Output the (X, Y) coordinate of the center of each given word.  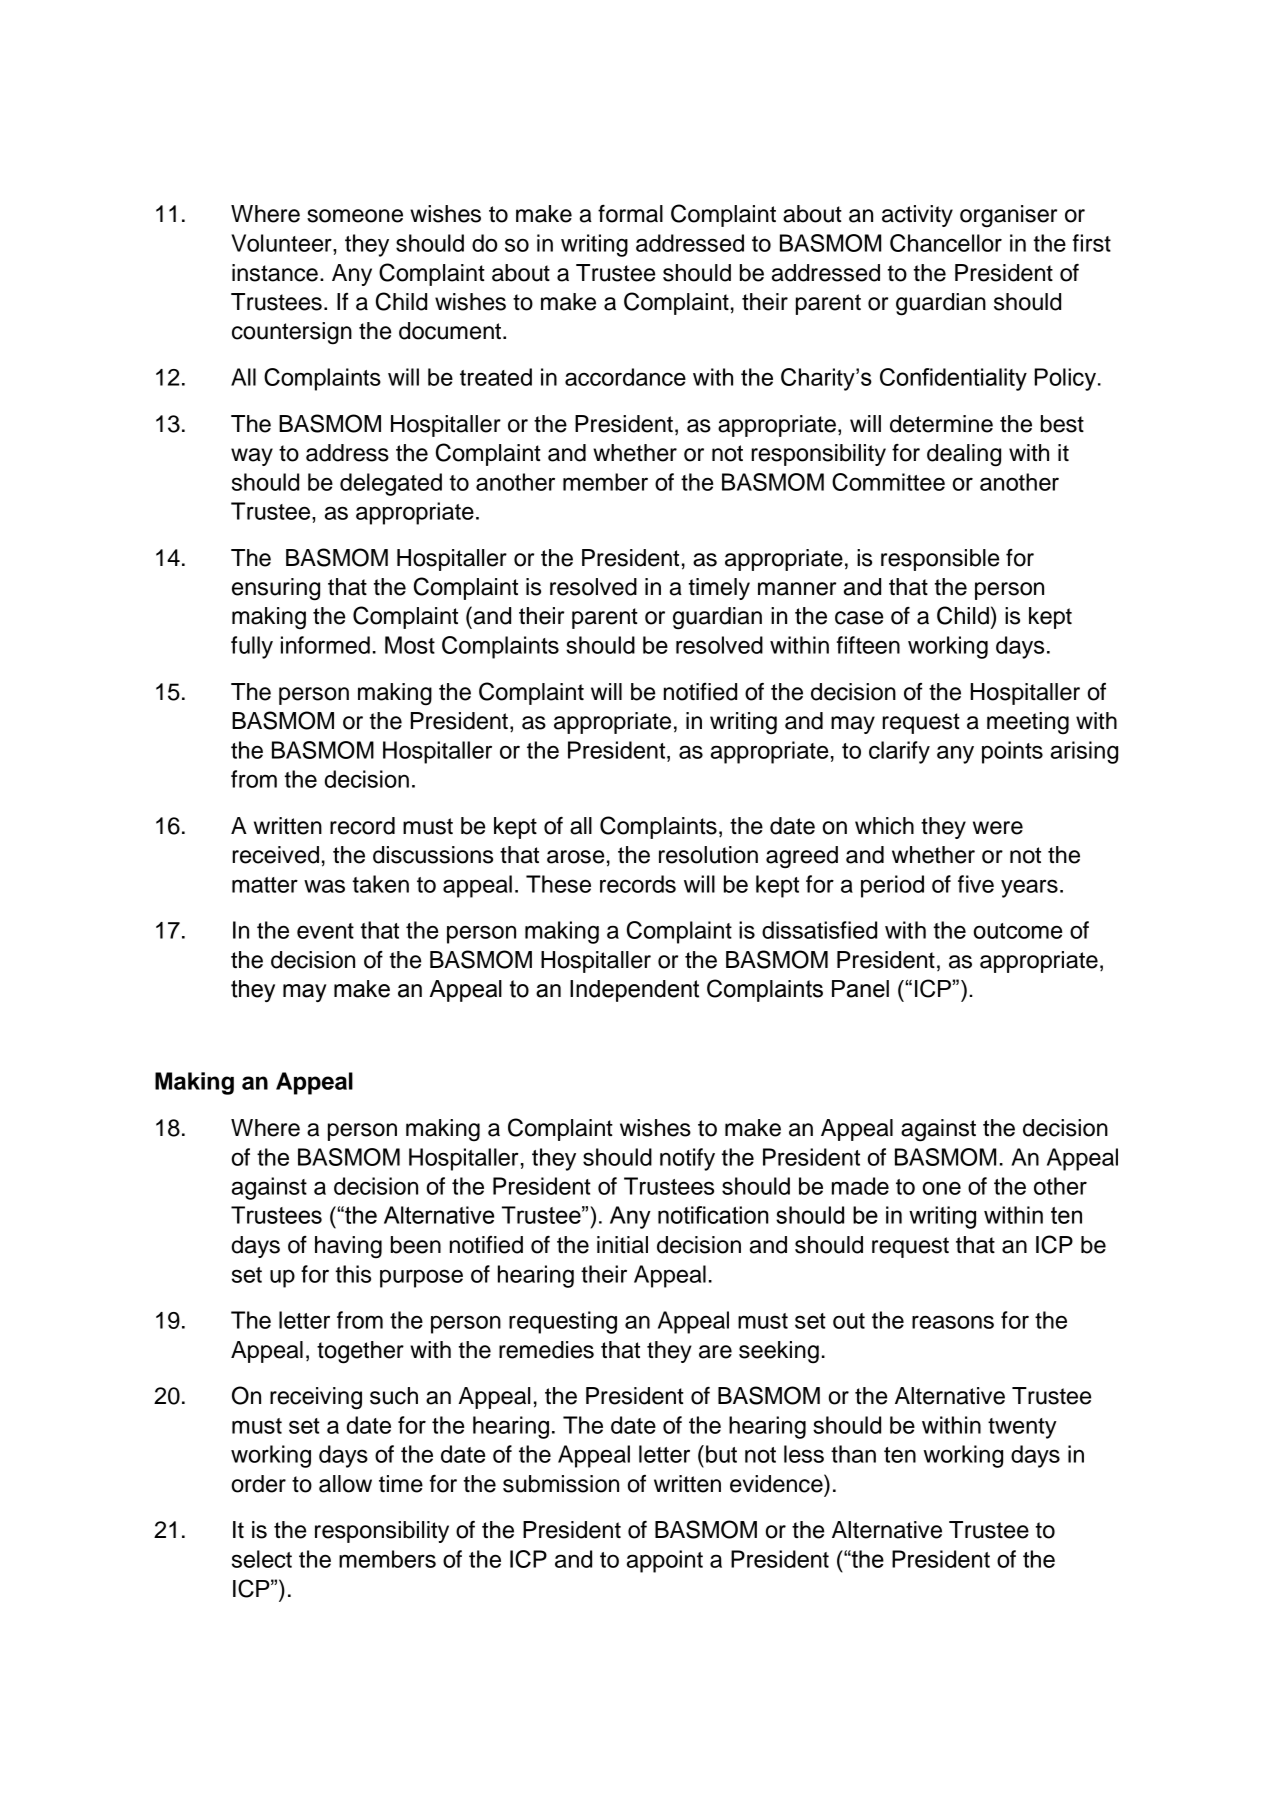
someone (355, 216)
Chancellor (946, 243)
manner (797, 589)
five (976, 884)
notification (713, 1215)
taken (380, 884)
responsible (940, 560)
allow (345, 1484)
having (348, 1247)
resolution (708, 855)
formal (630, 214)
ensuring (276, 589)
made (860, 1186)
